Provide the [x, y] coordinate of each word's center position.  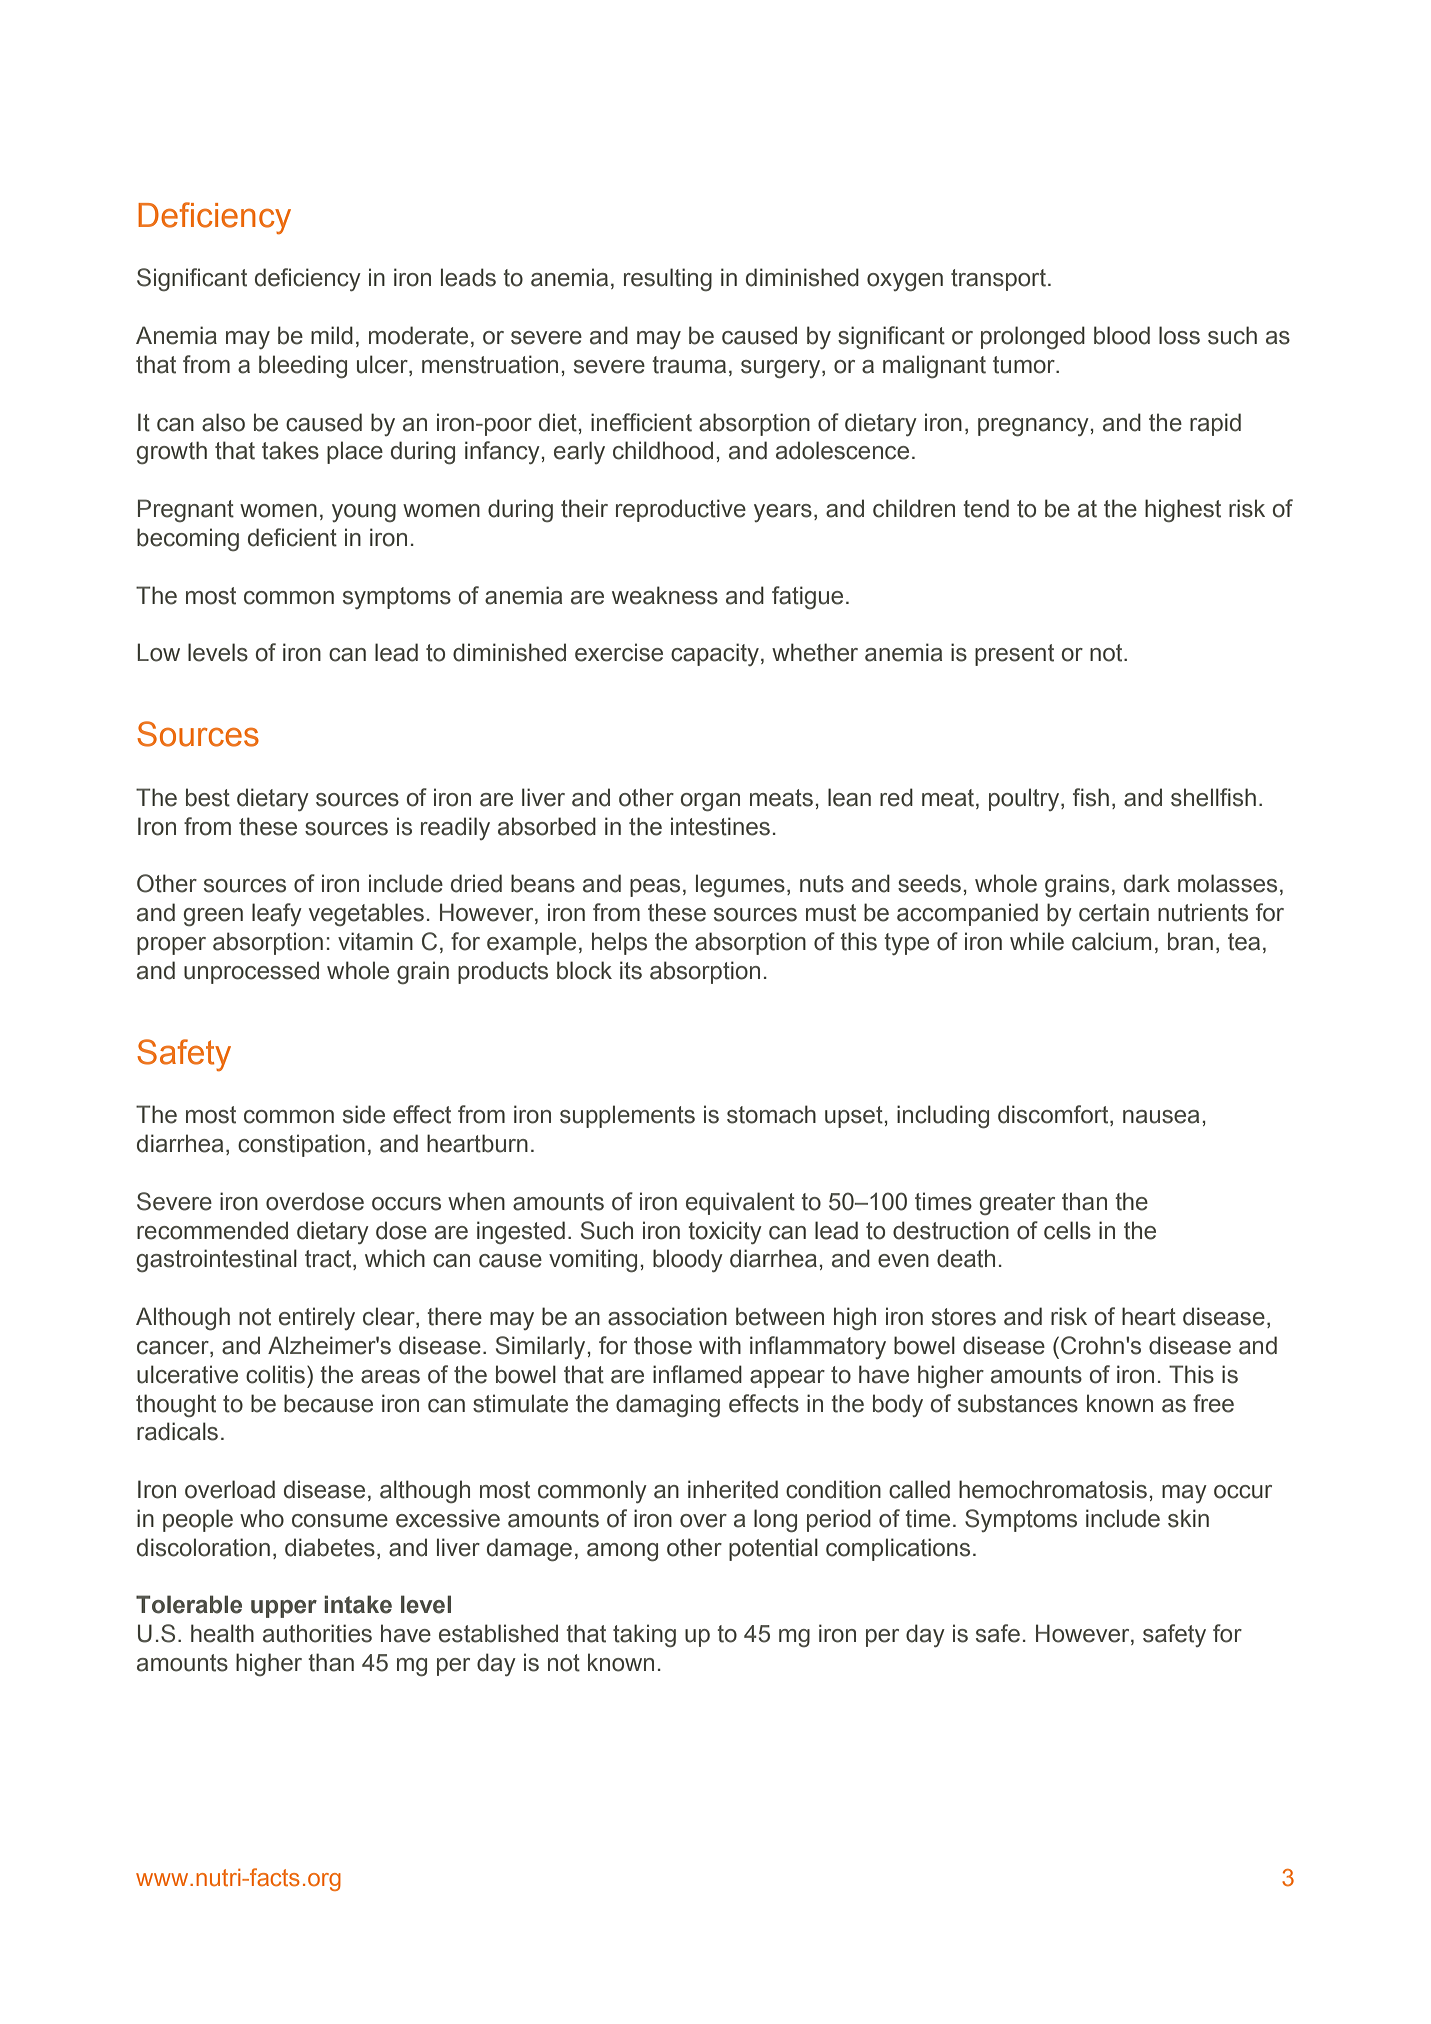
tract [329, 1260]
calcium [1111, 941]
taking [644, 1635]
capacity [715, 654]
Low [158, 652]
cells [1067, 1230]
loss [1179, 335]
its [631, 970]
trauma [689, 365]
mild [332, 335]
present [1014, 655]
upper [284, 1609]
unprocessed [251, 972]
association [667, 1316]
